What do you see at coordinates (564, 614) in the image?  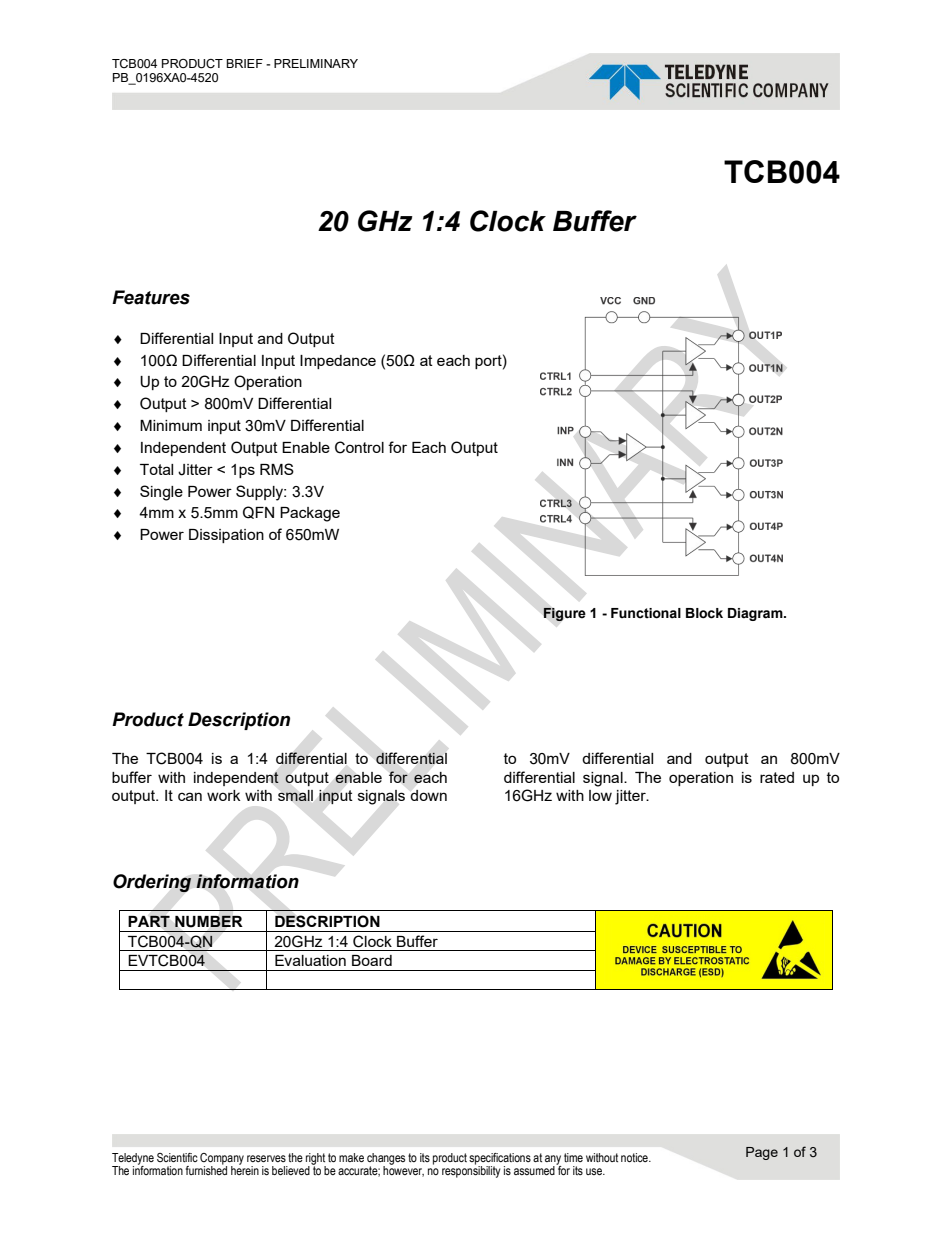 I see `Figure` at bounding box center [564, 614].
